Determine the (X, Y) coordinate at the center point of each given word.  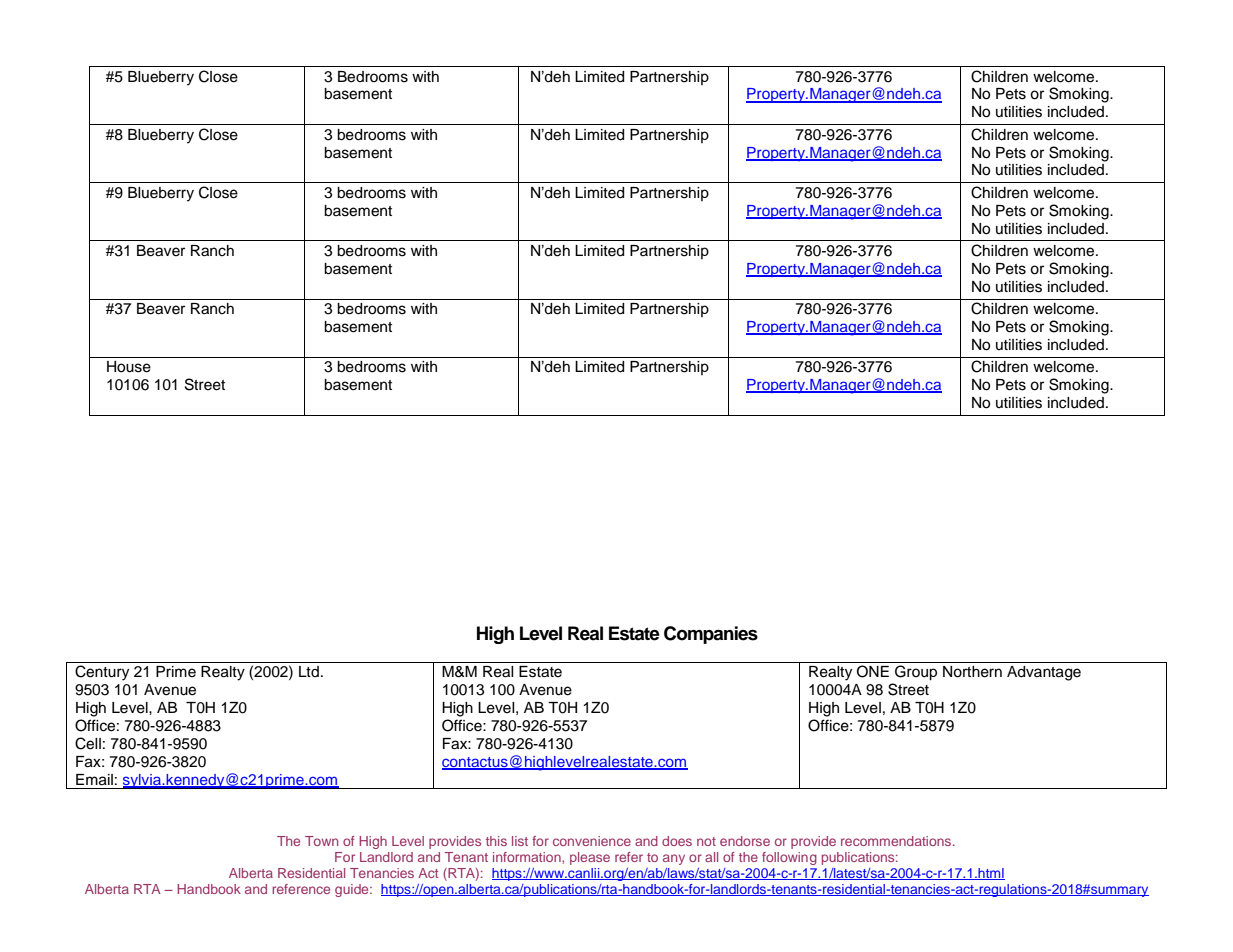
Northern (972, 672)
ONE (873, 671)
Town (321, 841)
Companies (711, 635)
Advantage (1044, 673)
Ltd (309, 671)
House (129, 367)
